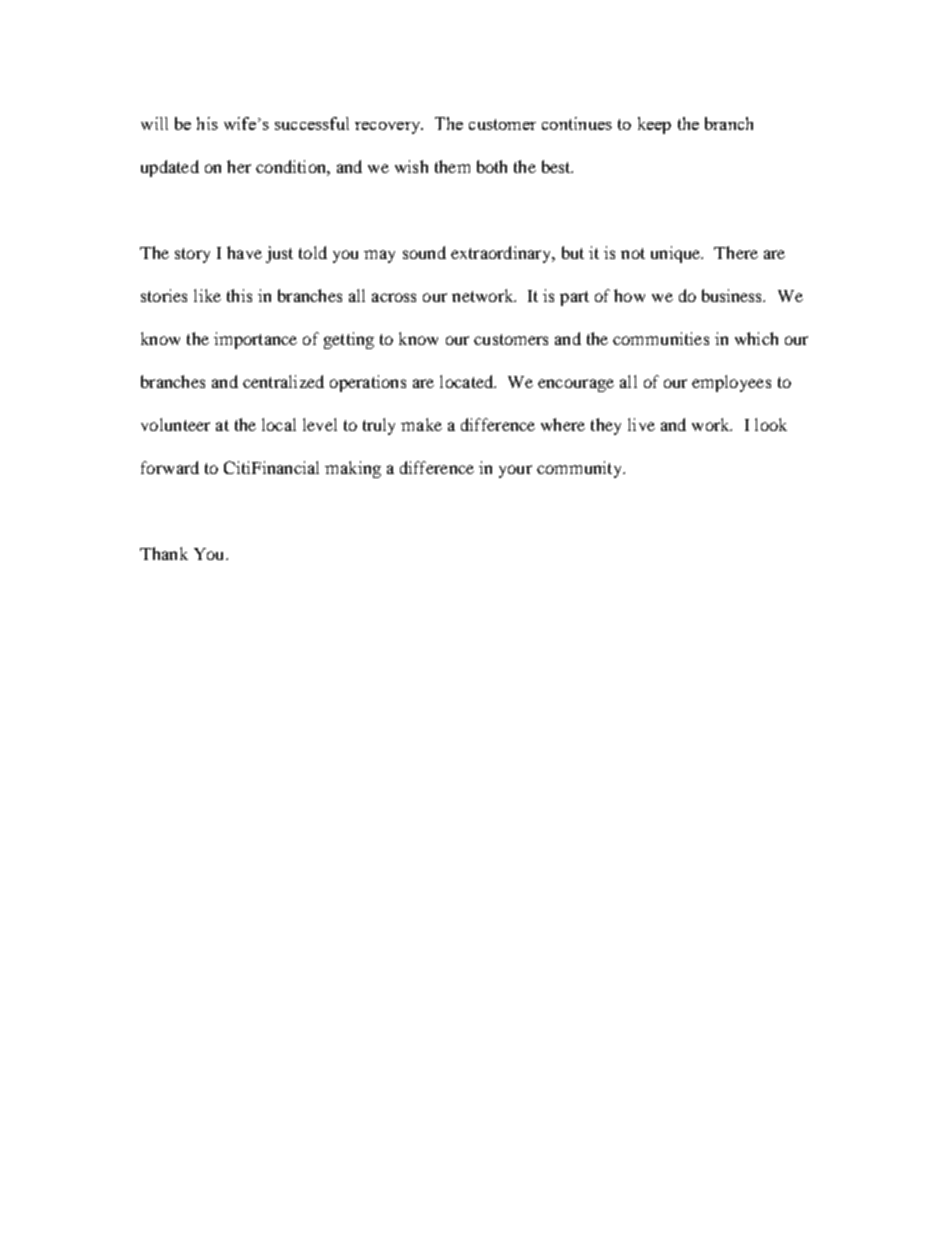 This screenshot has height=1233, width=952. What do you see at coordinates (677, 254) in the screenshot?
I see `unique` at bounding box center [677, 254].
